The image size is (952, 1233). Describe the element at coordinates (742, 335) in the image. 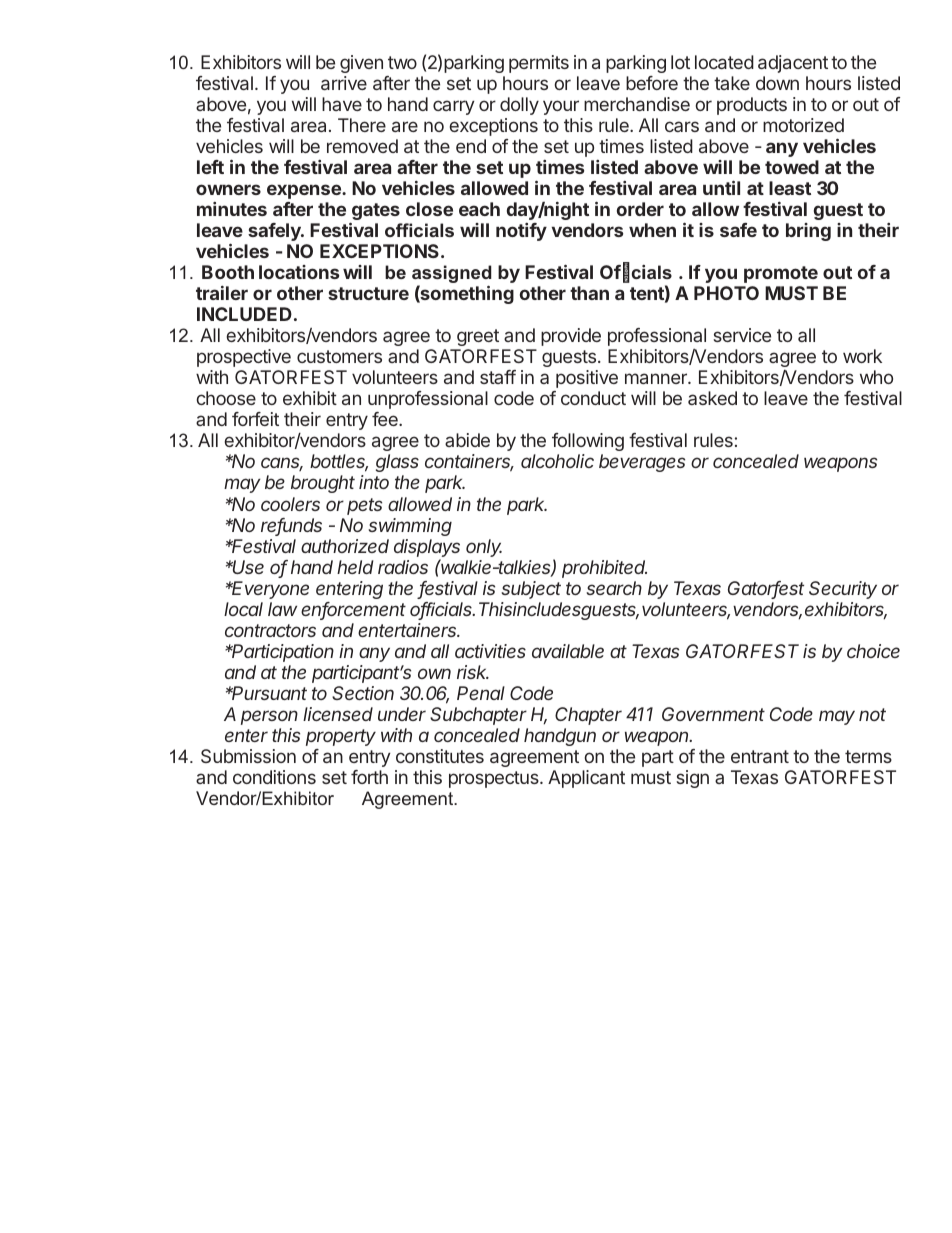

I see `service` at that location.
